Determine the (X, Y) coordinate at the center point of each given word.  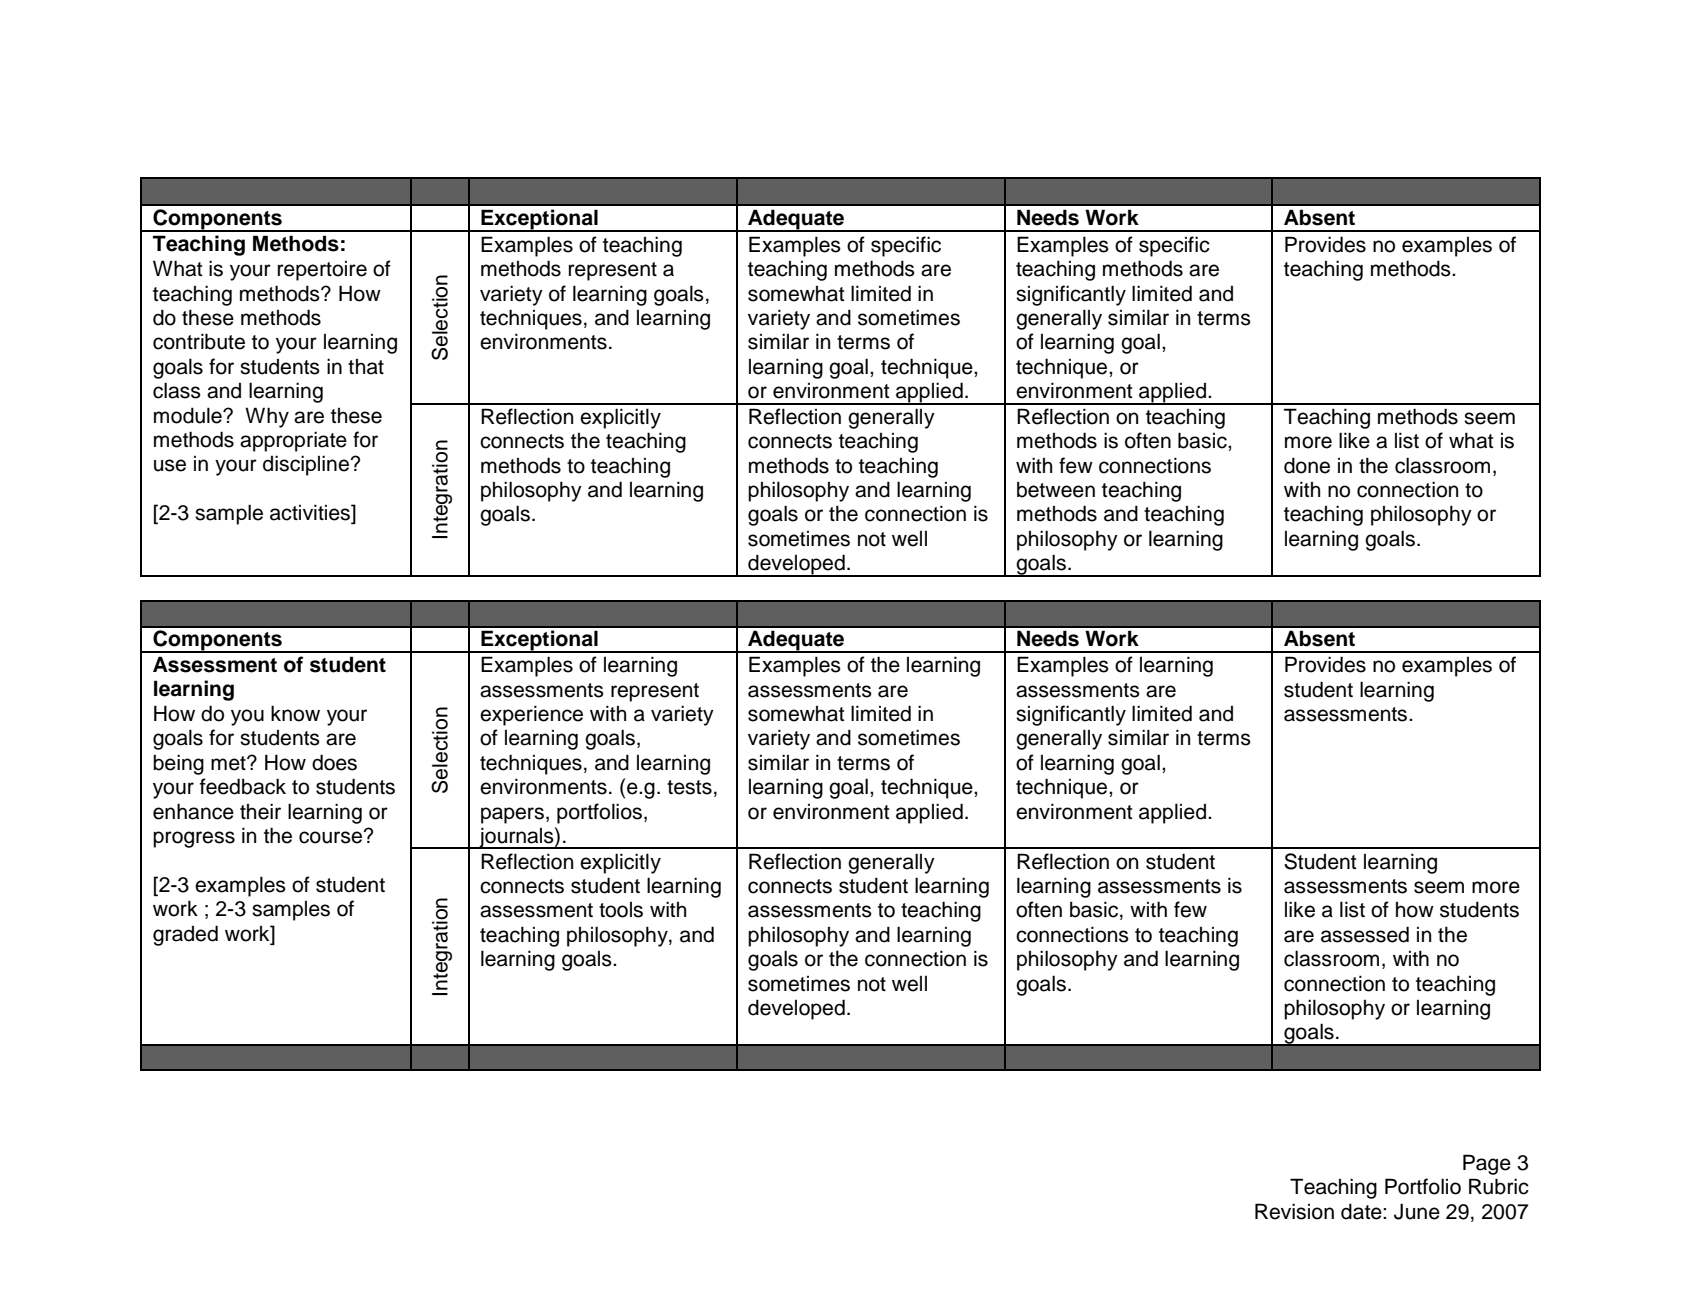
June (1417, 1211)
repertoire (322, 271)
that (366, 367)
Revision (1294, 1211)
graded (185, 935)
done (1307, 465)
